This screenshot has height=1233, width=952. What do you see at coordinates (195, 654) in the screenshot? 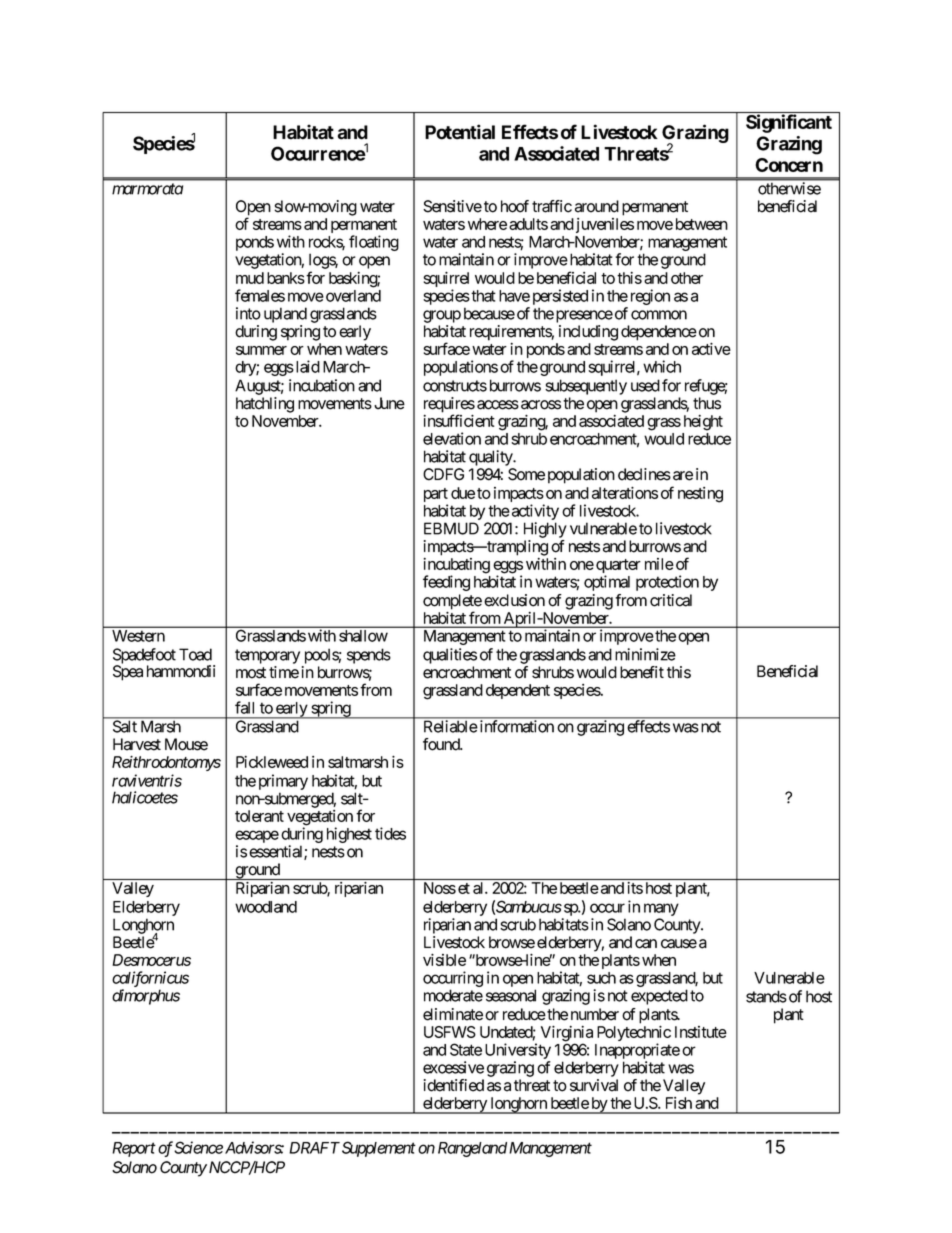
I see `Toad` at bounding box center [195, 654].
